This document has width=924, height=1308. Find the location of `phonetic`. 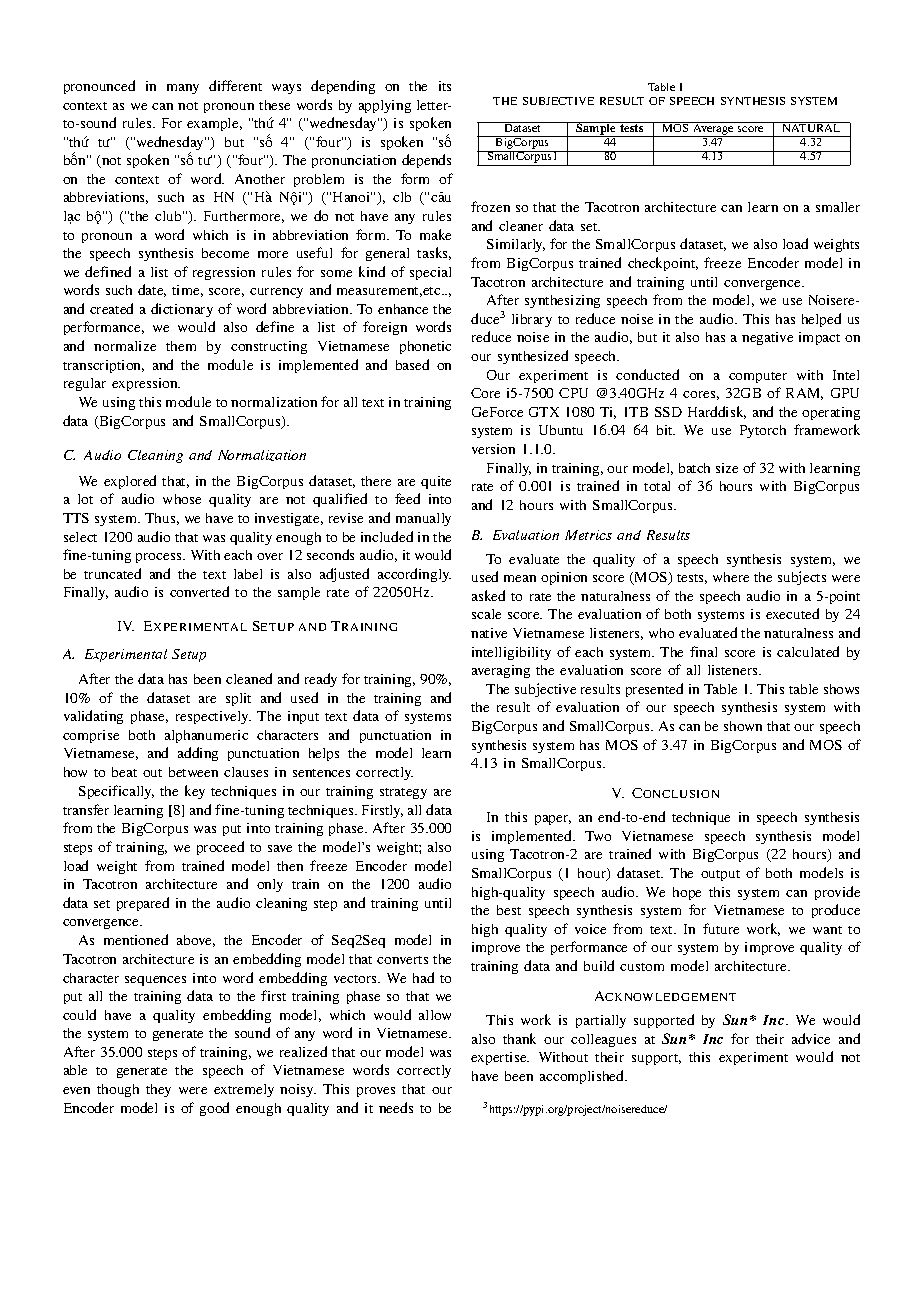

phonetic is located at coordinates (425, 347).
